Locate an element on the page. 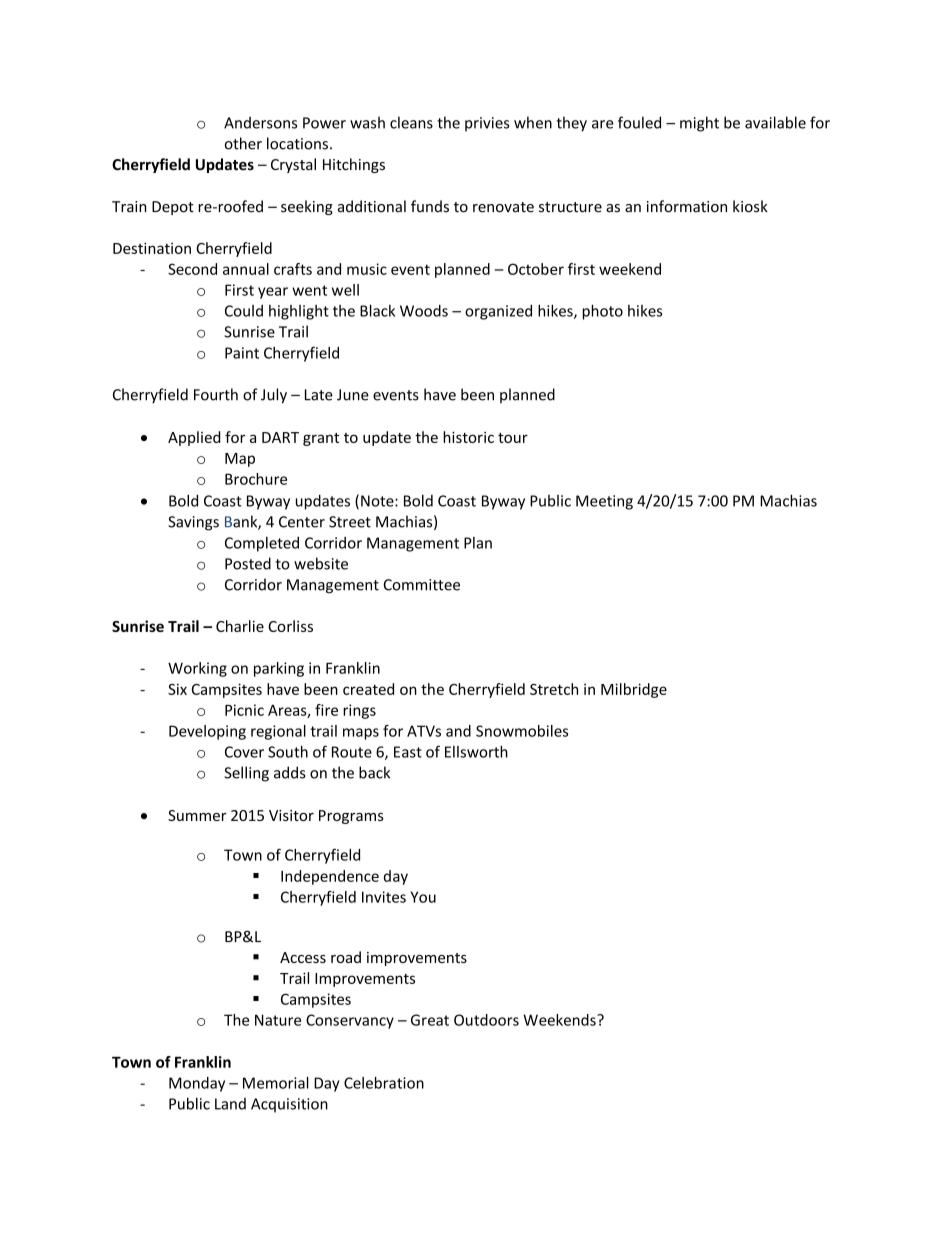  Woods is located at coordinates (424, 311).
